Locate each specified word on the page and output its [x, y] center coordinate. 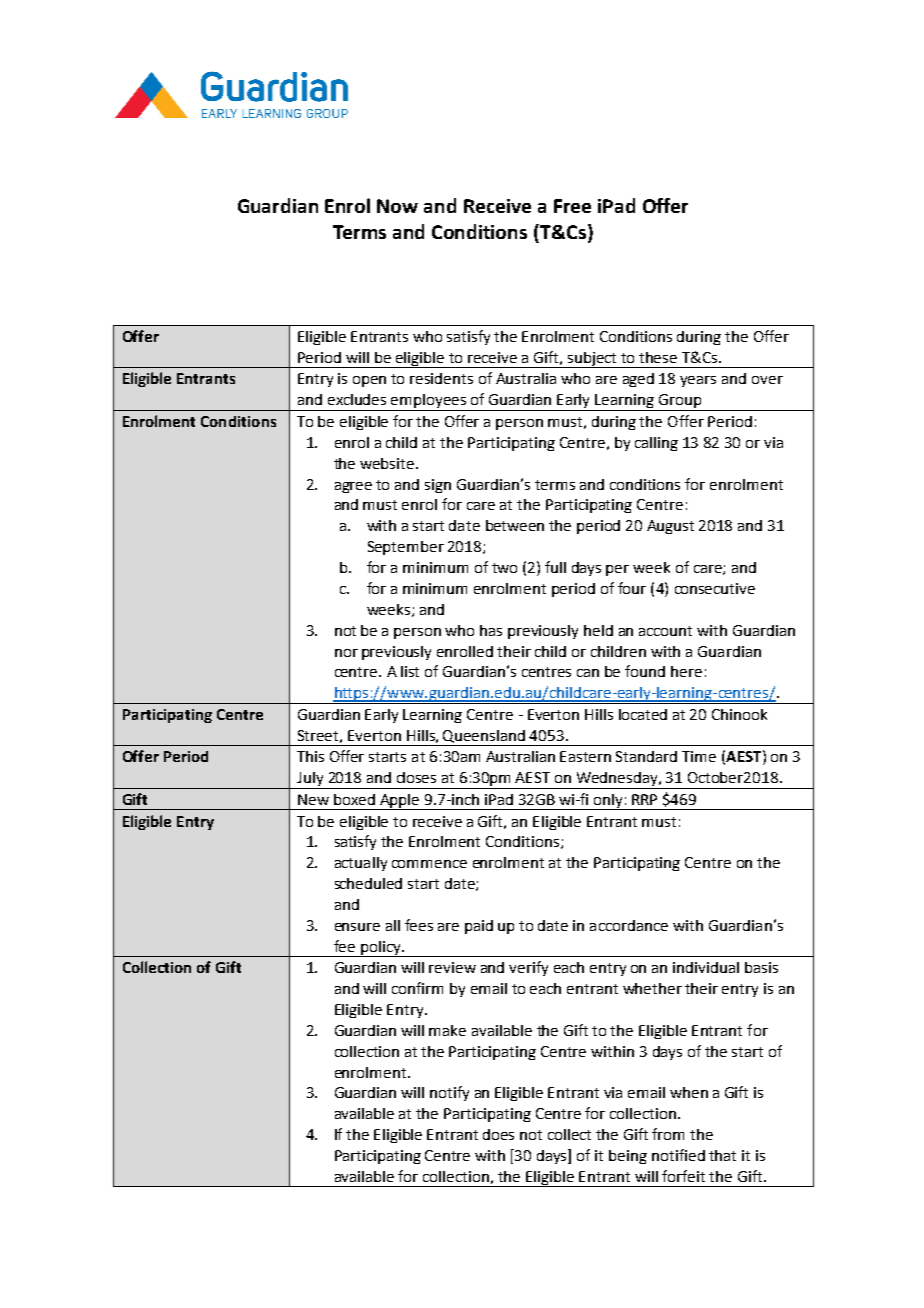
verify [528, 968]
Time [699, 756]
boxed [354, 799]
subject [593, 360]
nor [346, 653]
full [555, 567]
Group [680, 402]
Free [572, 206]
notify [449, 1093]
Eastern [585, 756]
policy [381, 949]
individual [706, 967]
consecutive [715, 588]
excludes [357, 399]
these [658, 357]
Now [397, 206]
